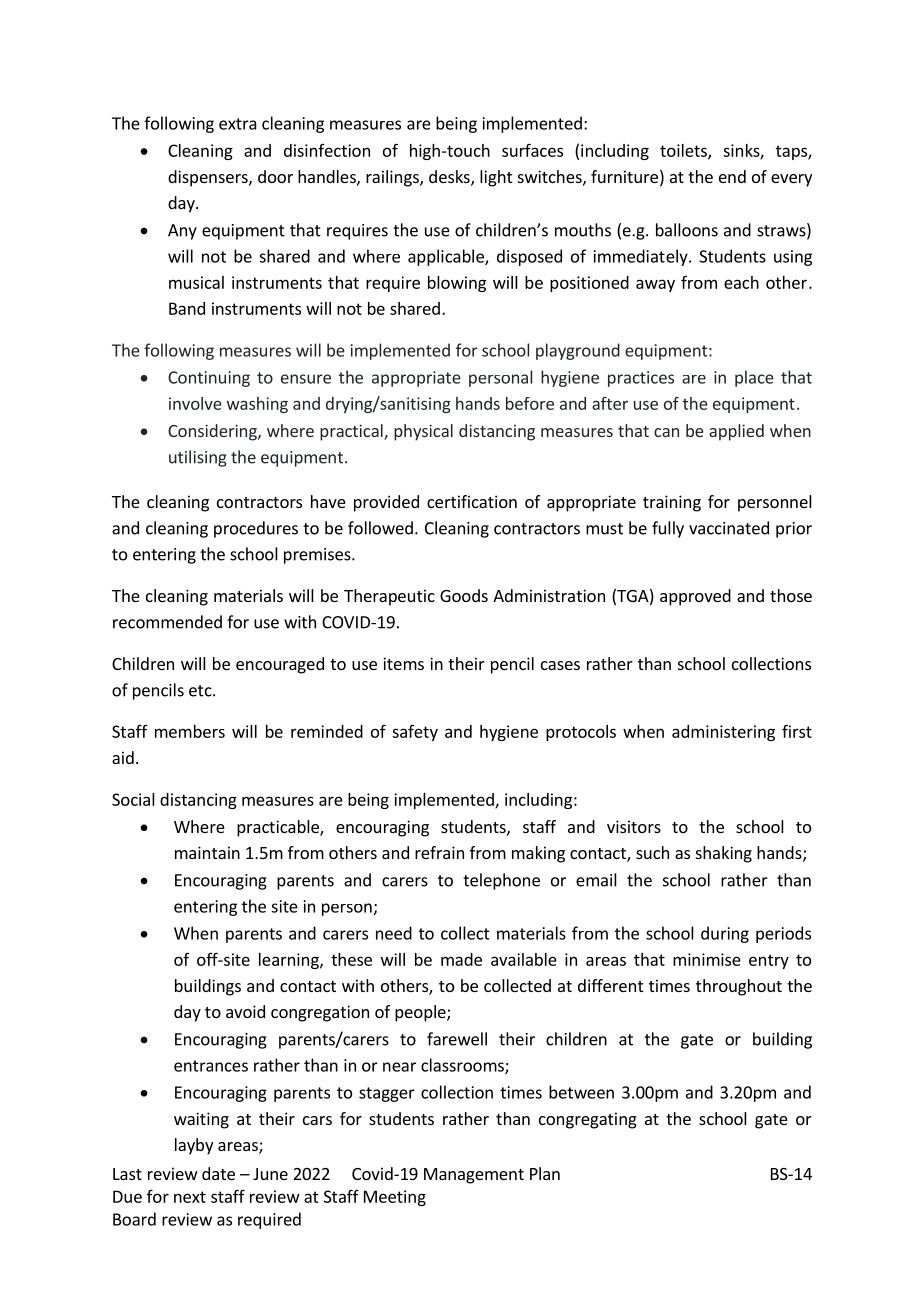 This screenshot has height=1308, width=924. Describe the element at coordinates (461, 959) in the screenshot. I see `made` at that location.
